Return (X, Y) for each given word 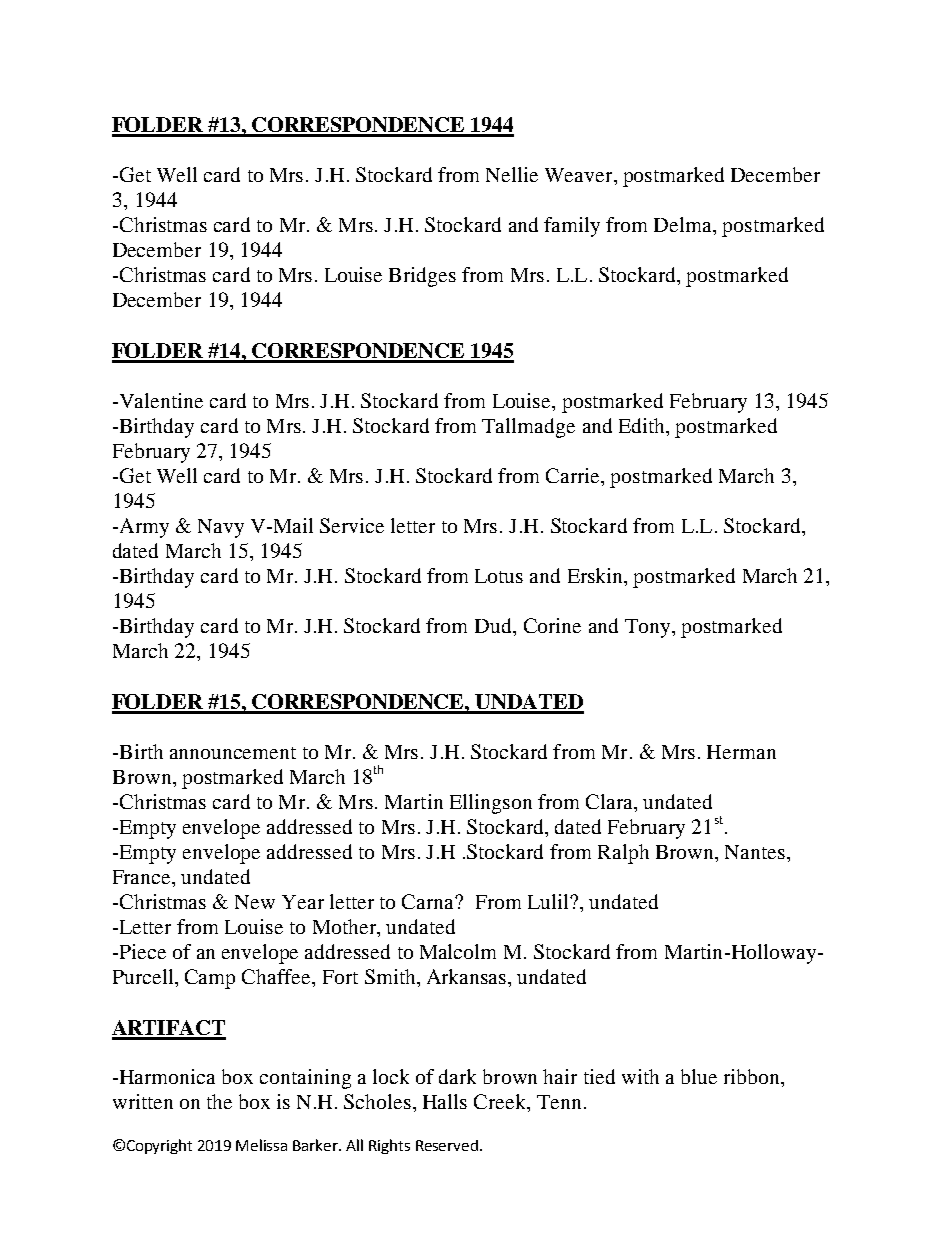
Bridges (422, 277)
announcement (233, 753)
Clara (610, 801)
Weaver (580, 175)
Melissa (261, 1145)
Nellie (512, 174)
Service (352, 525)
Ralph (623, 854)
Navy (221, 528)
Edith (643, 425)
